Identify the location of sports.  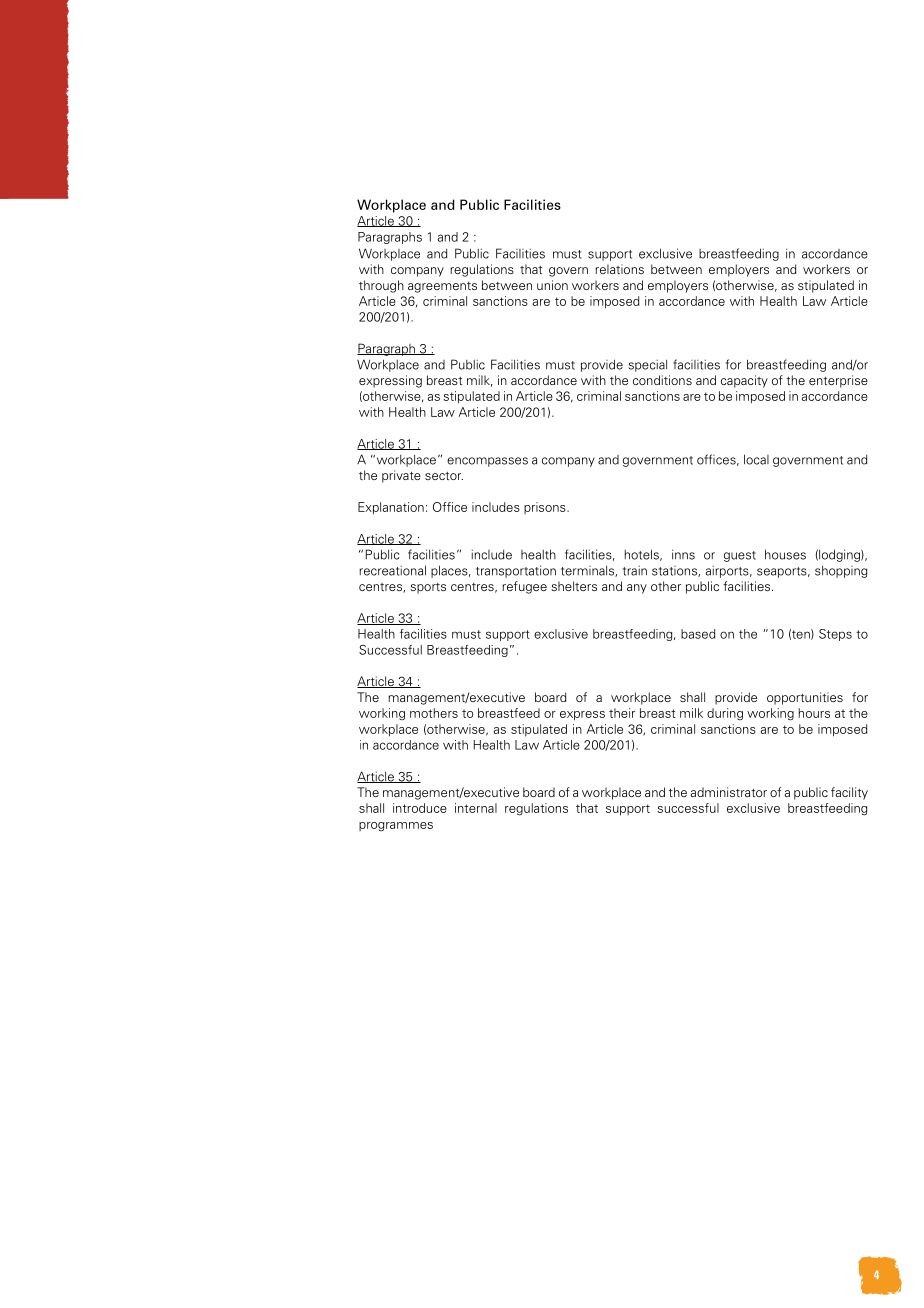
(428, 588).
